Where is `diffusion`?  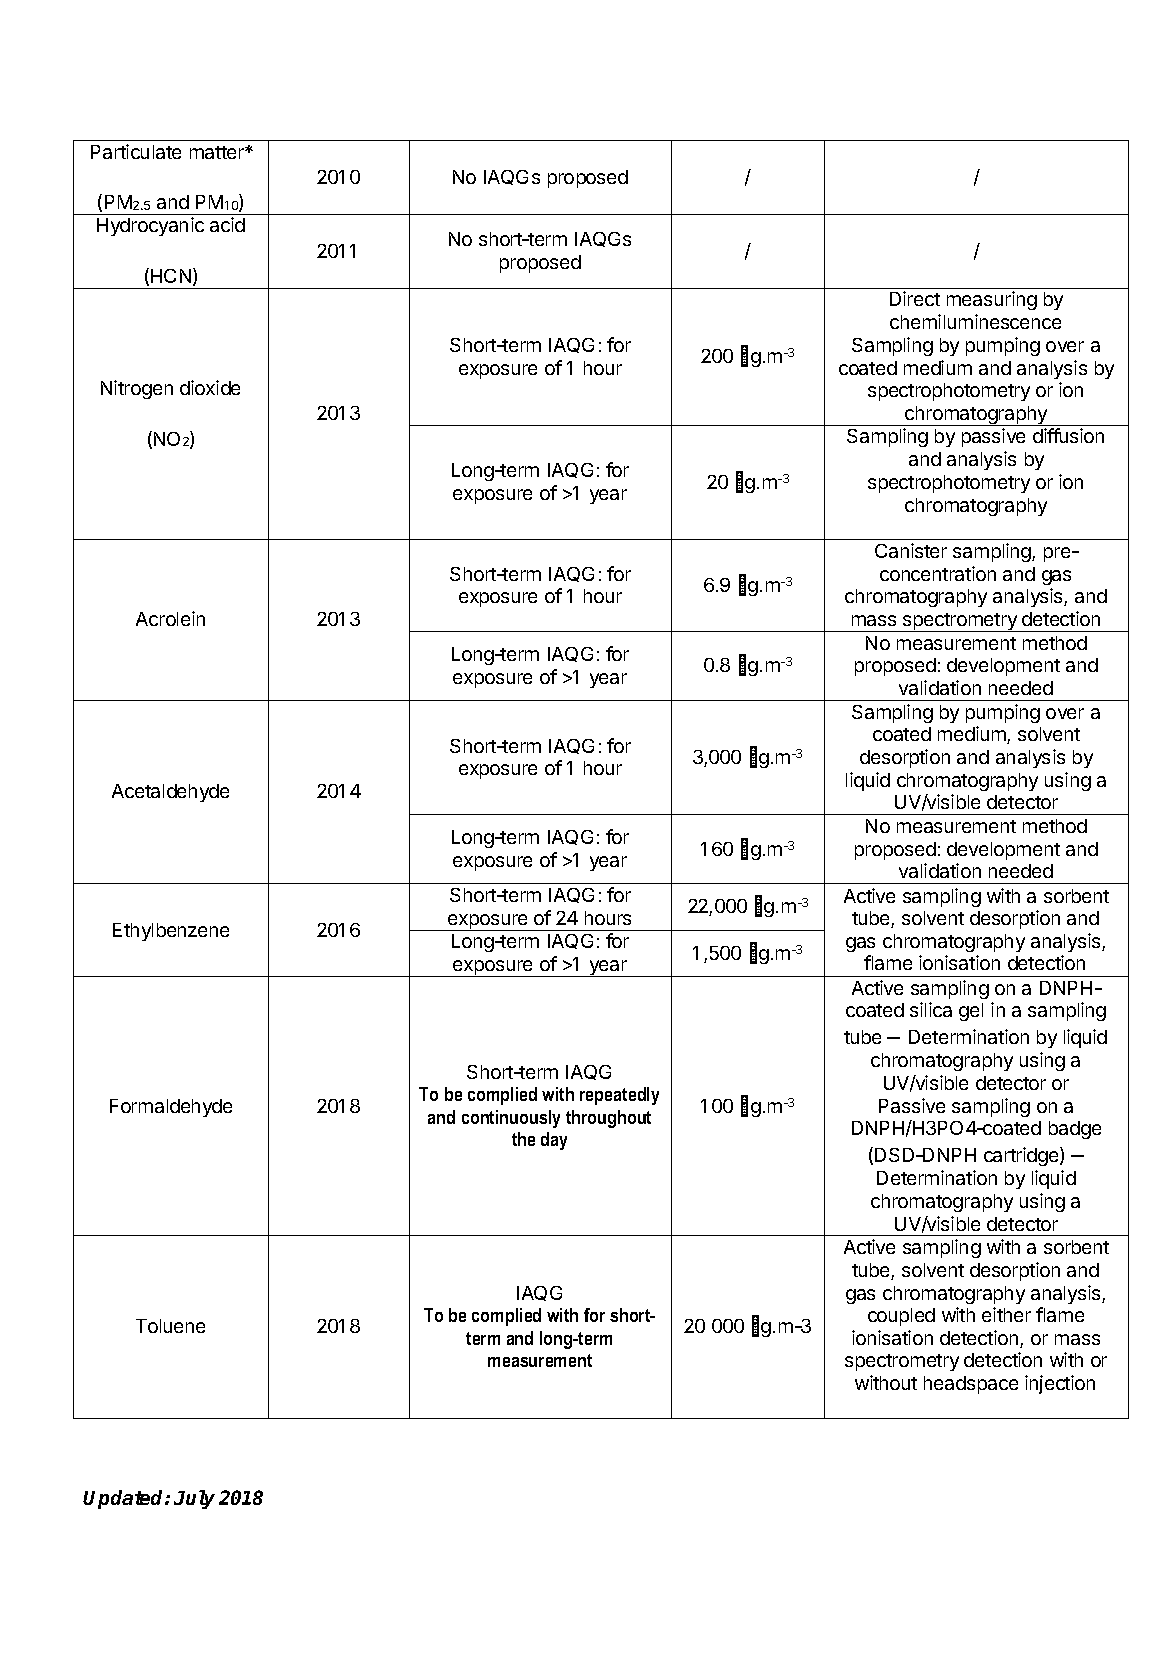
diffusion is located at coordinates (1068, 435).
